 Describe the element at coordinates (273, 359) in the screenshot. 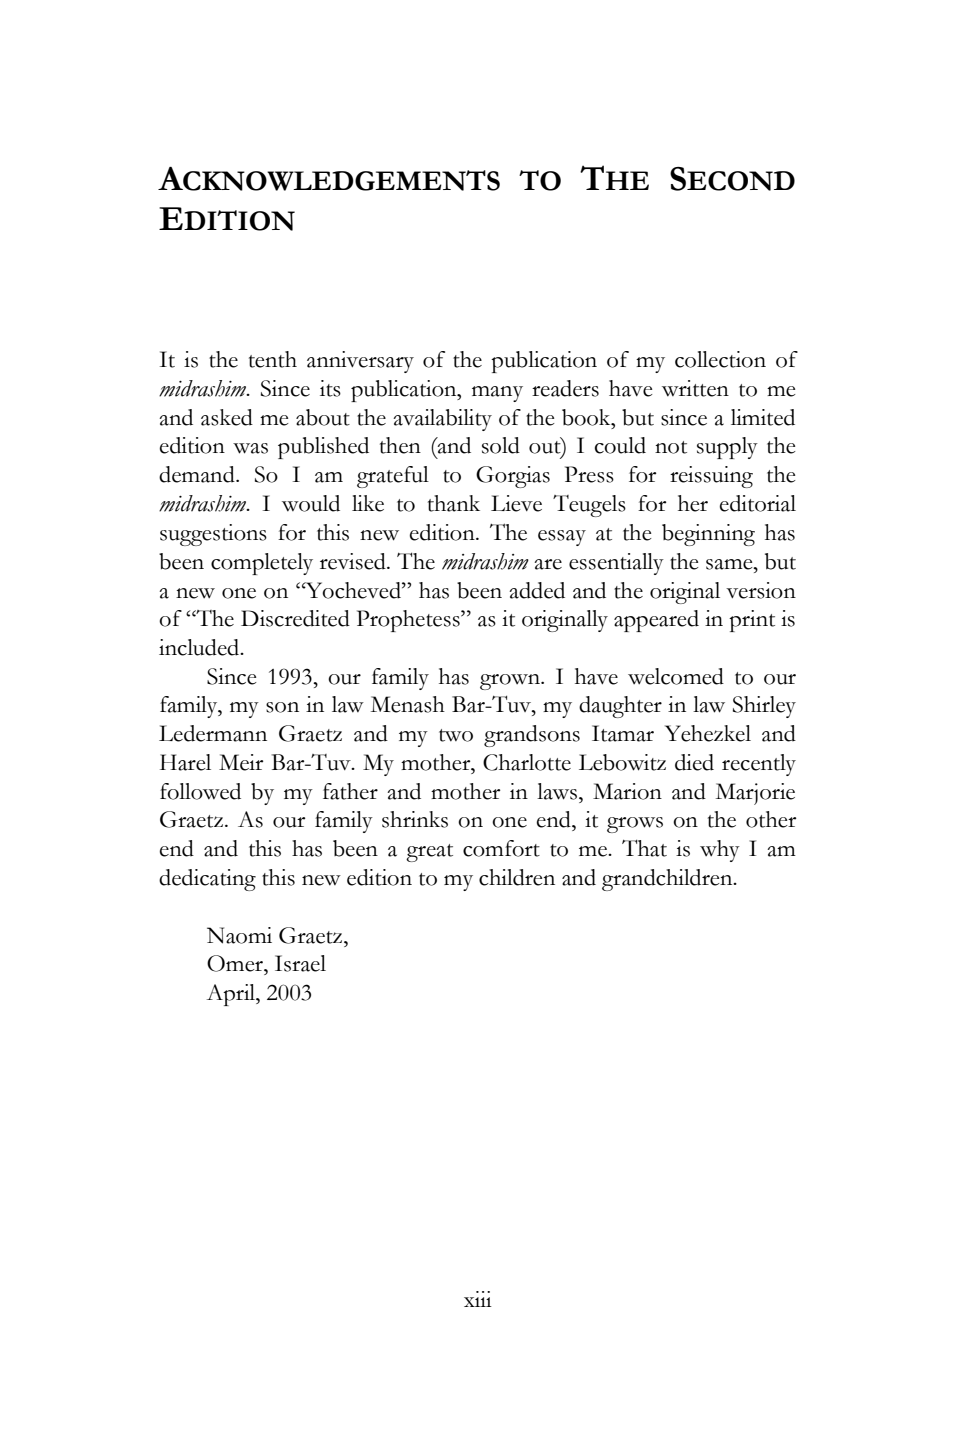

I see `tenth` at that location.
